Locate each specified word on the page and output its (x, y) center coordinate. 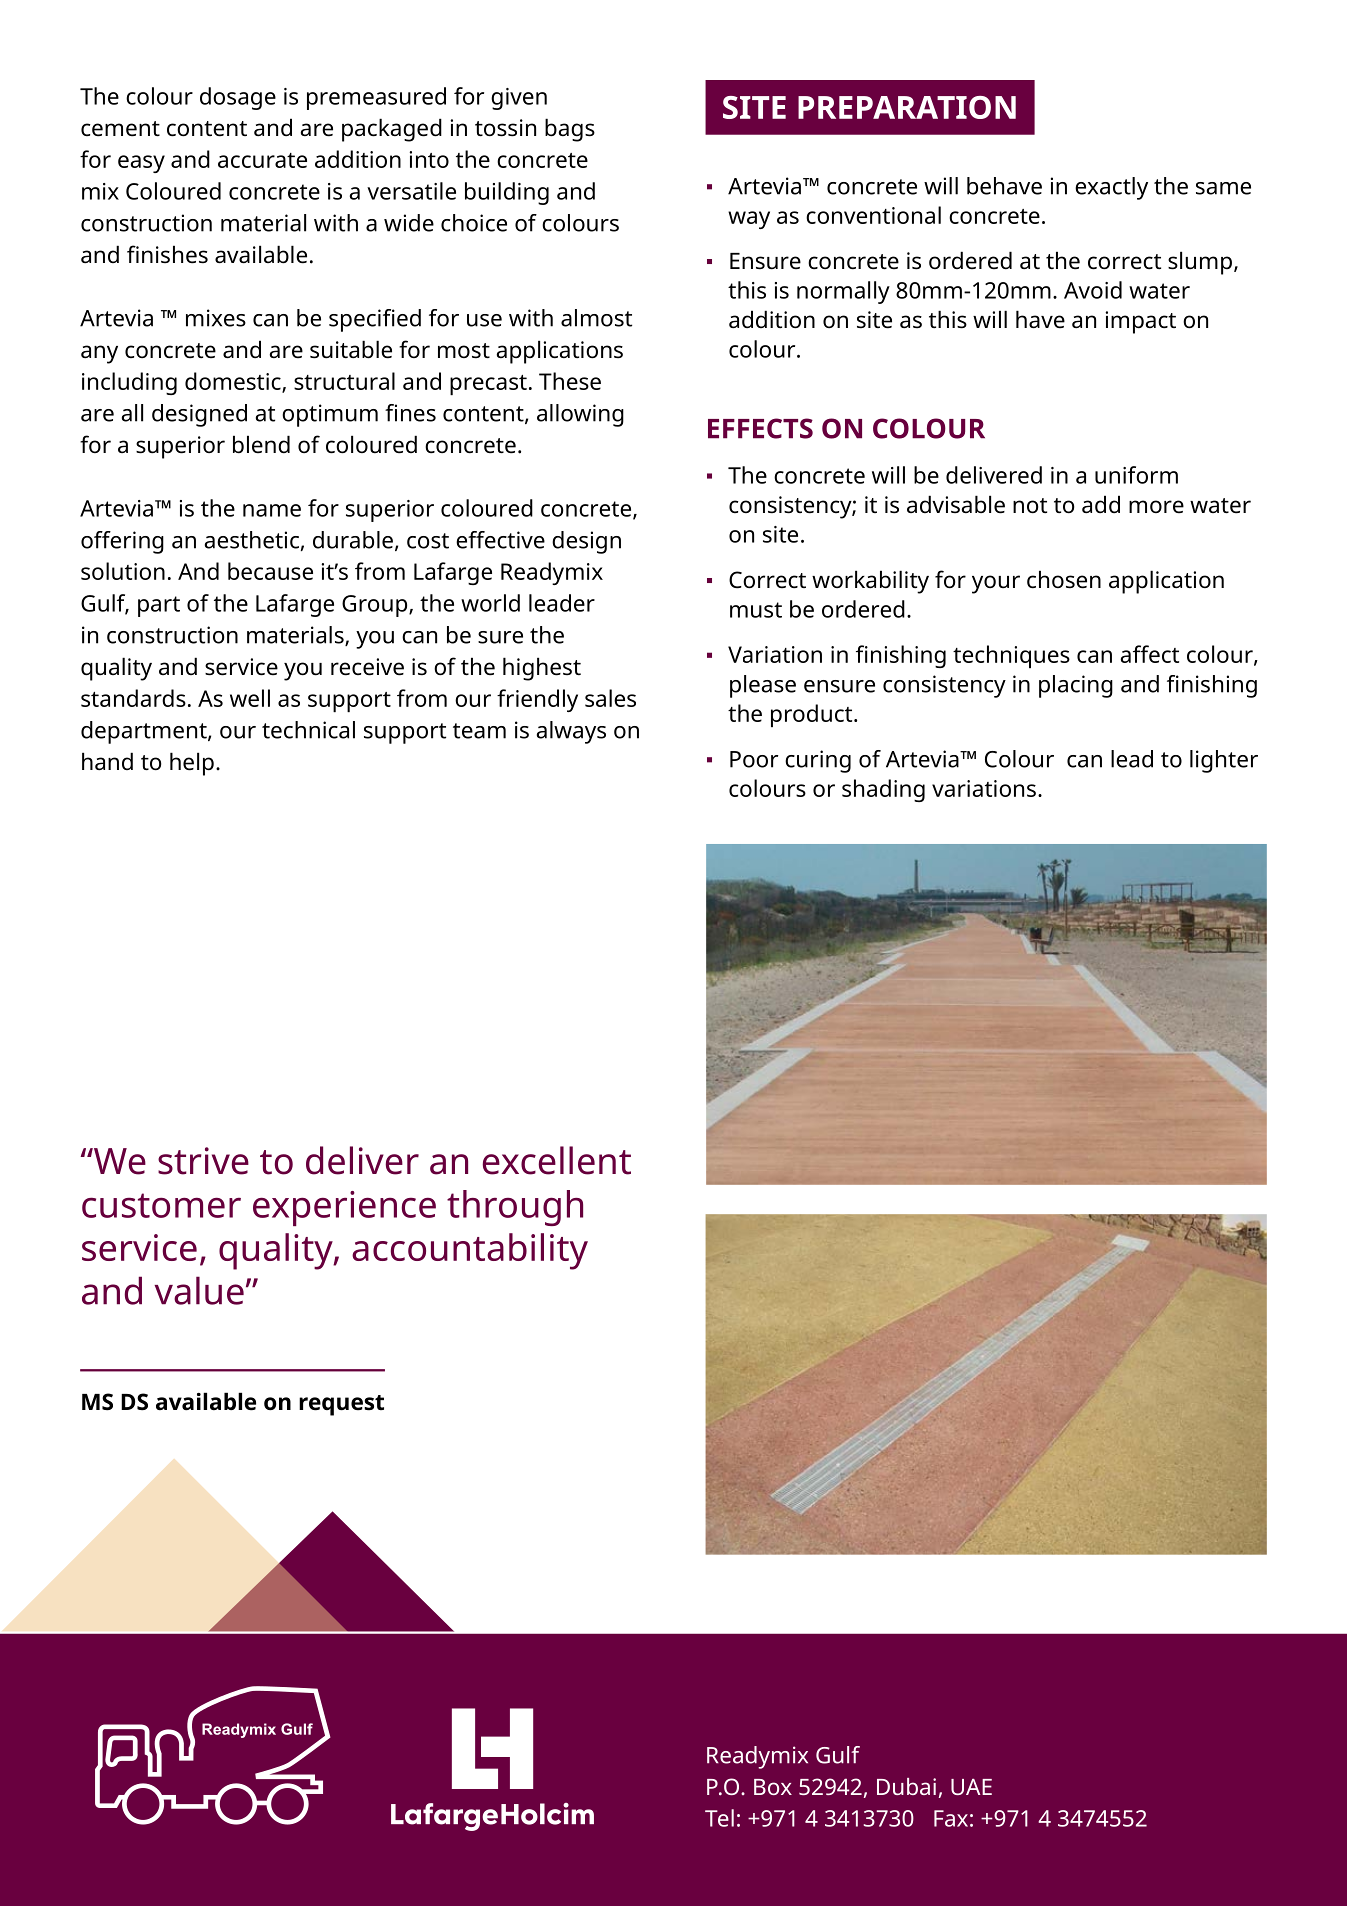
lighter (1224, 761)
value (199, 1290)
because (270, 571)
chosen (1064, 579)
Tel (719, 1818)
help (192, 764)
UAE (971, 1787)
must (756, 610)
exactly (1111, 188)
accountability (470, 1251)
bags (570, 130)
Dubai (906, 1786)
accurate (262, 160)
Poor (754, 759)
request (341, 1405)
